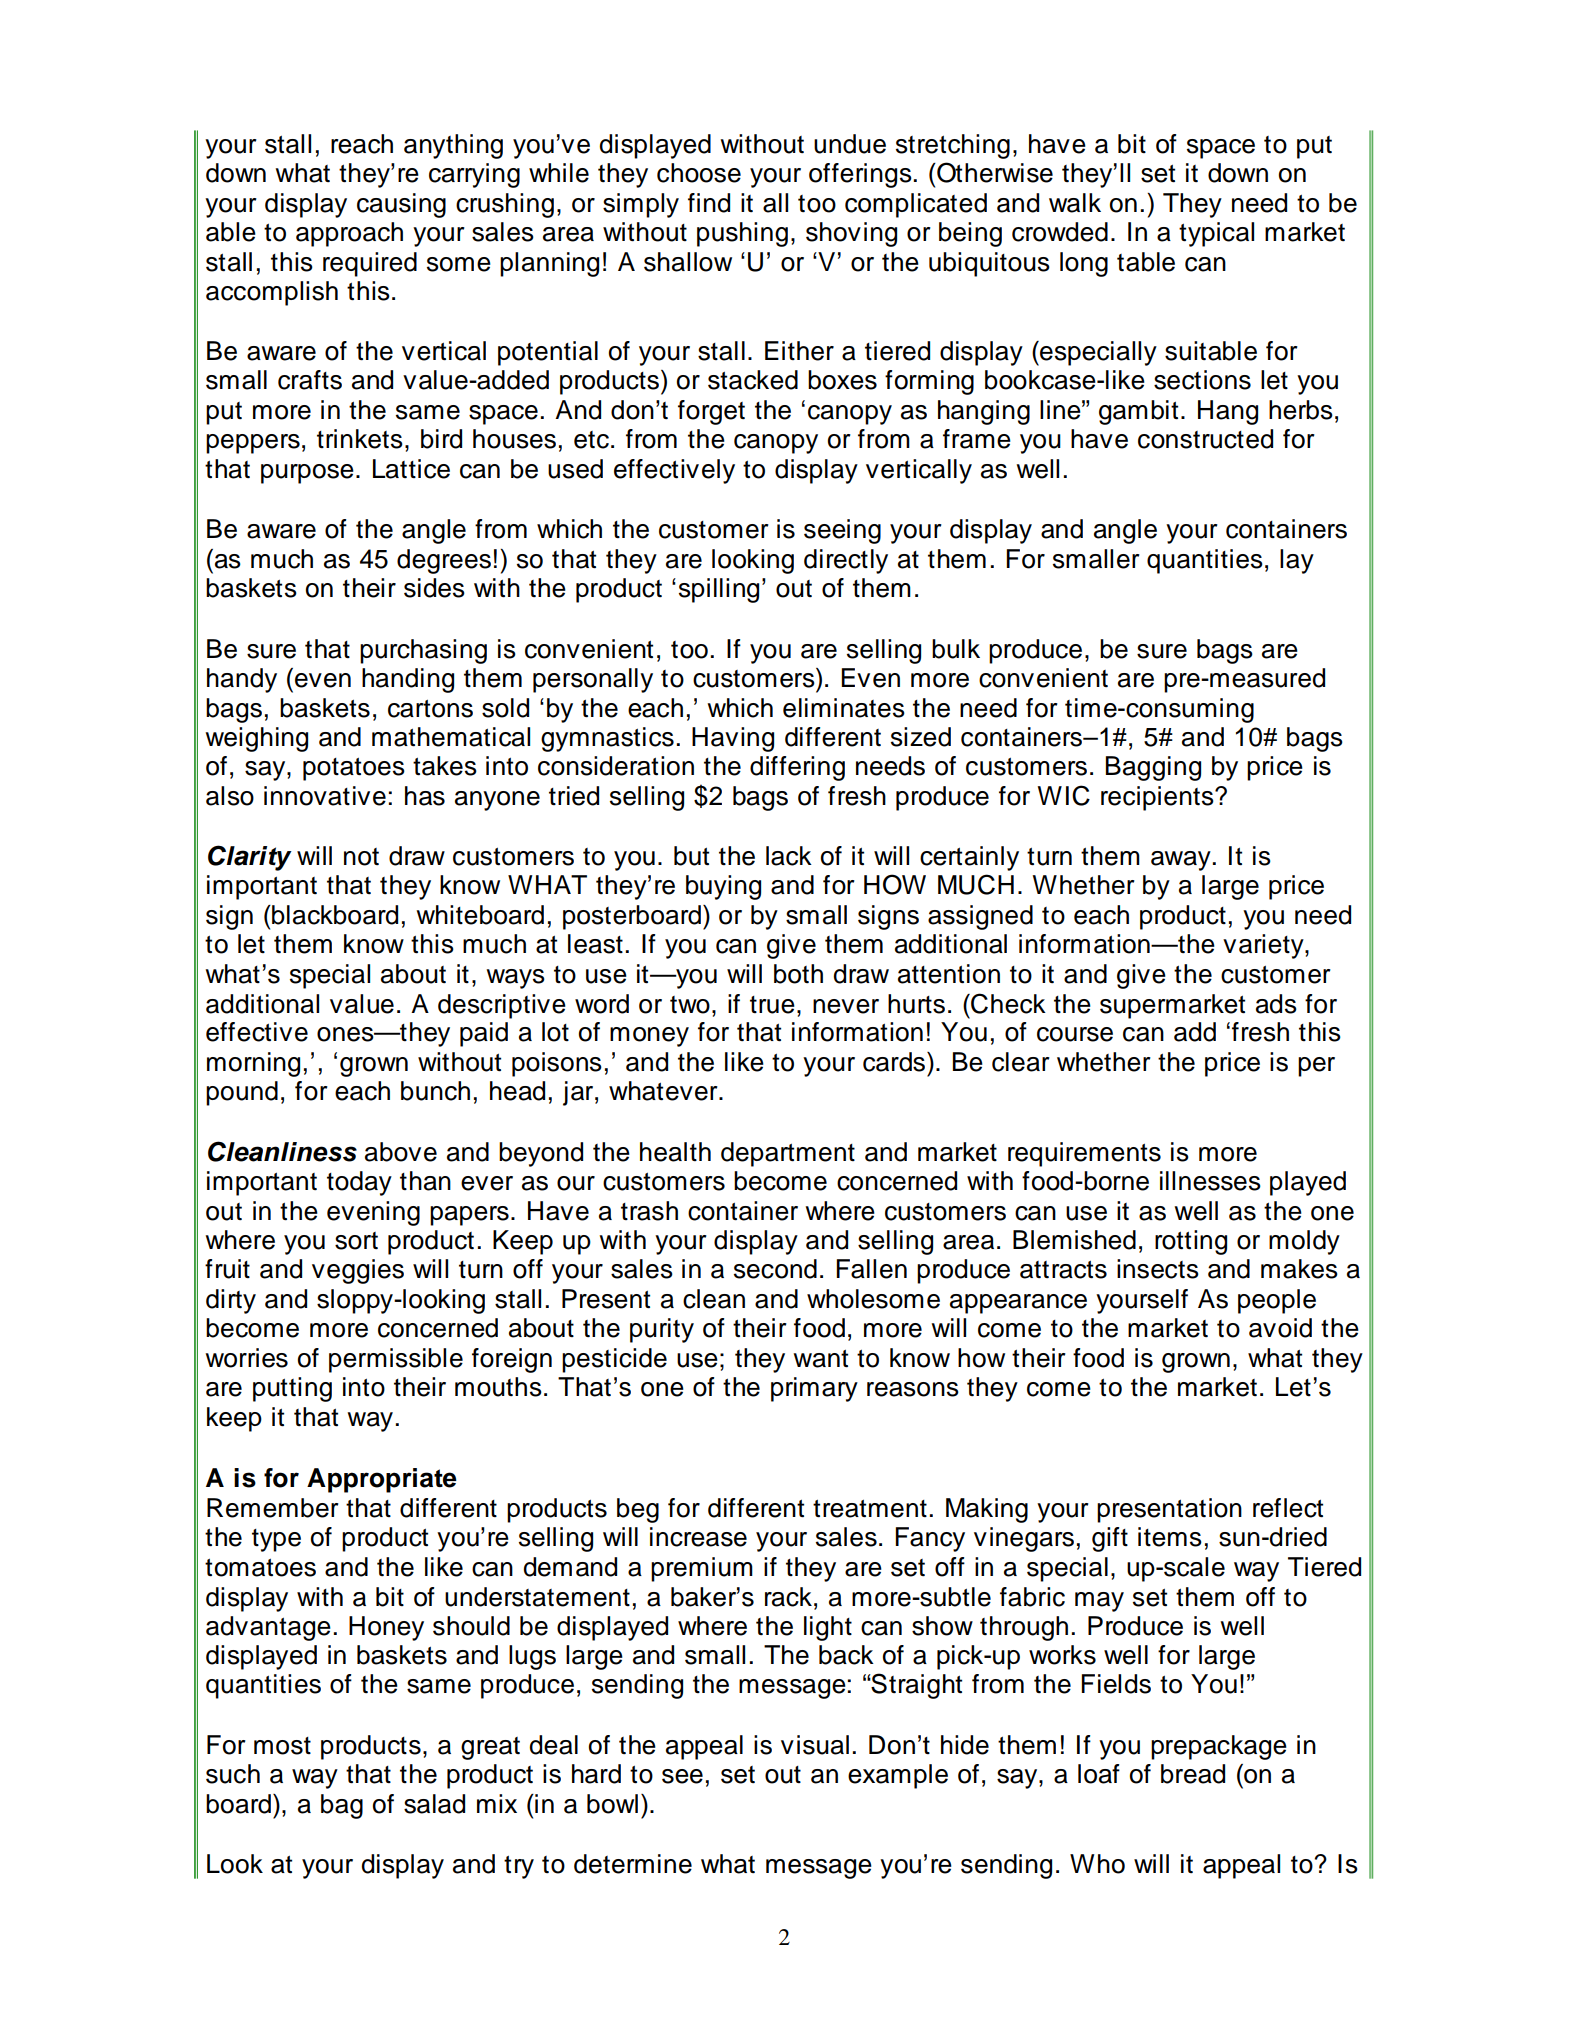 Image resolution: width=1569 pixels, height=2030 pixels. I want to click on visual, so click(815, 1745).
